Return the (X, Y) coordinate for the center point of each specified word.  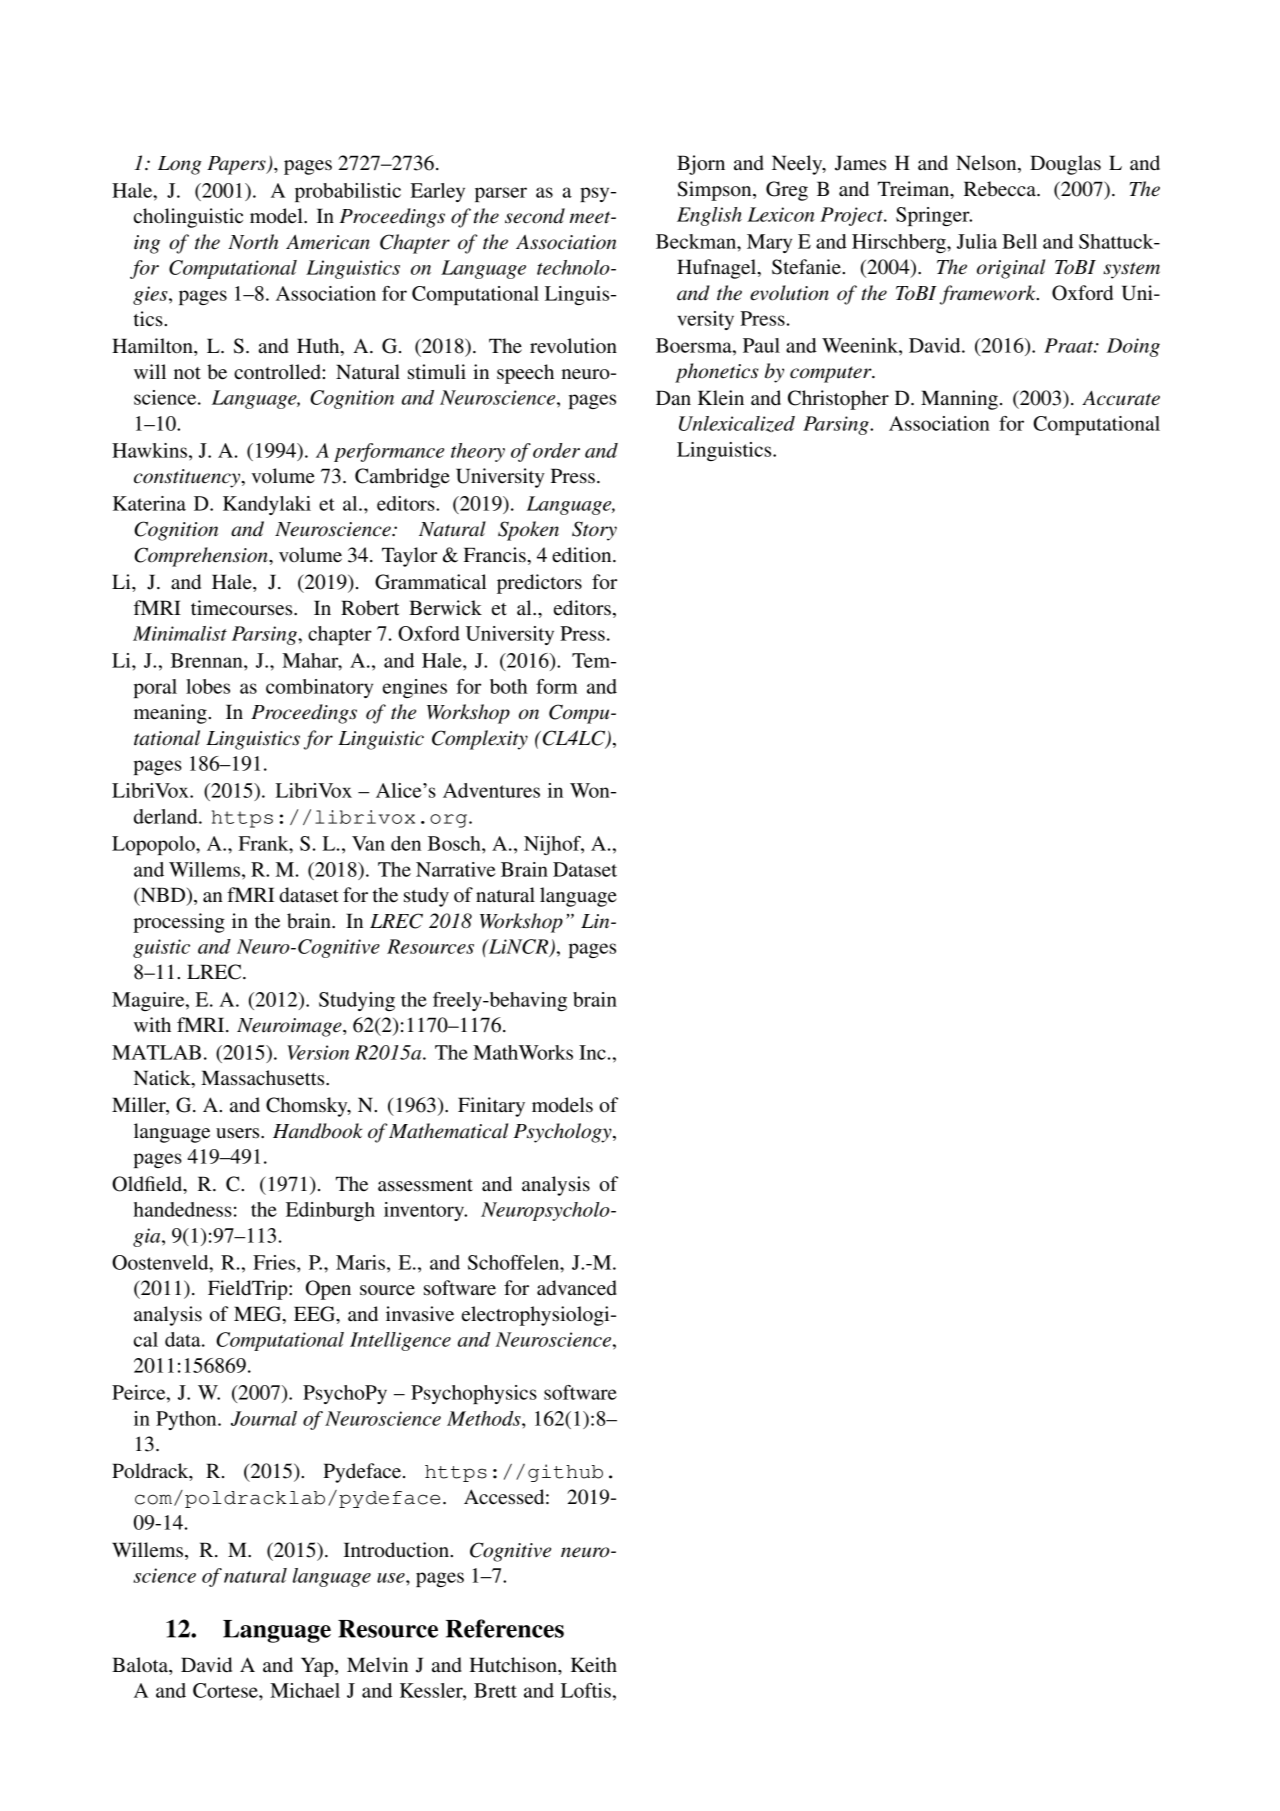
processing (179, 923)
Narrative (456, 869)
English (709, 216)
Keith (594, 1665)
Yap (318, 1667)
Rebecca (1001, 189)
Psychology (563, 1133)
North (253, 242)
